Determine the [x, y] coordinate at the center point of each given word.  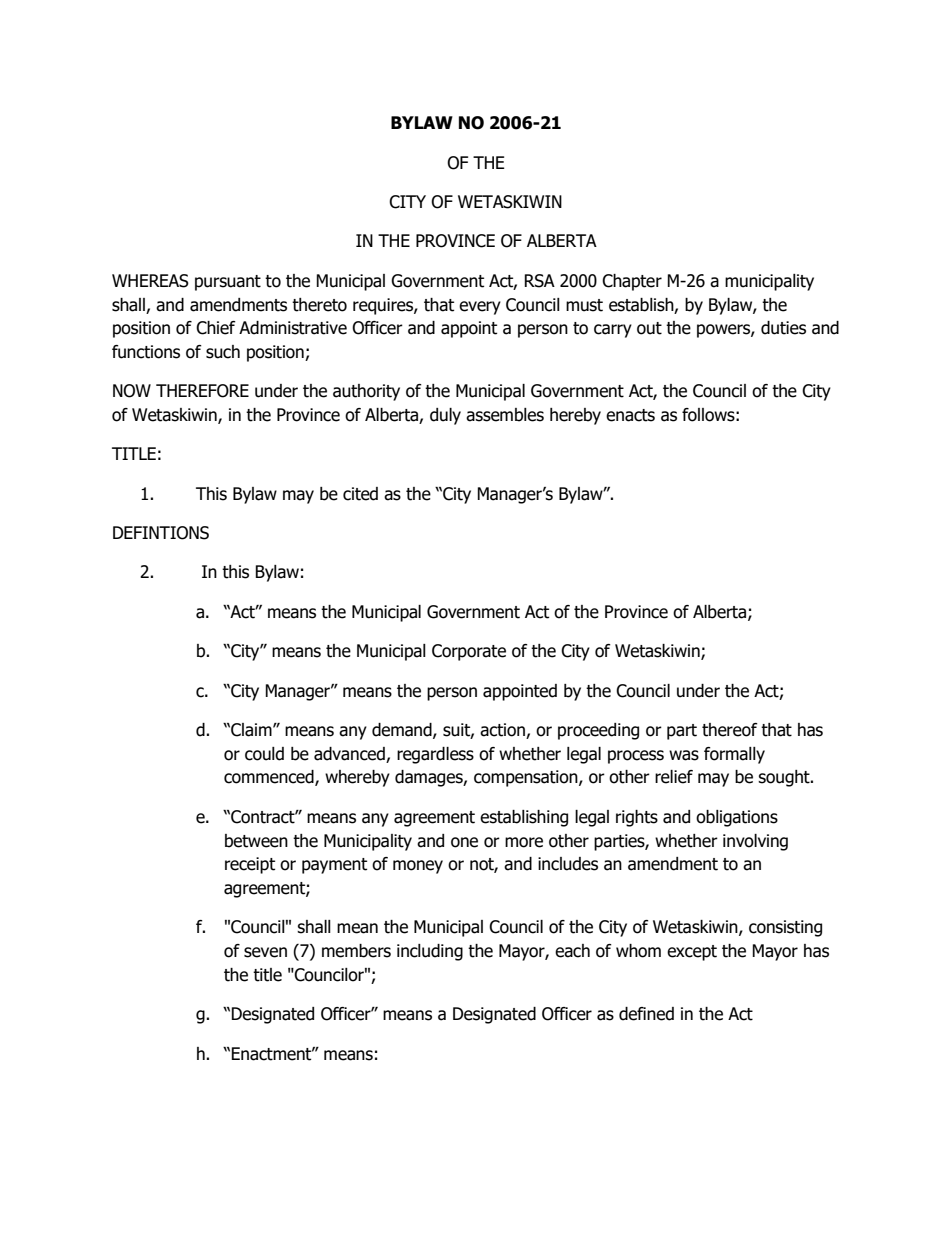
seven [265, 952]
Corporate [469, 652]
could [264, 754]
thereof [730, 730]
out [649, 328]
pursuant [228, 283]
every [480, 308]
